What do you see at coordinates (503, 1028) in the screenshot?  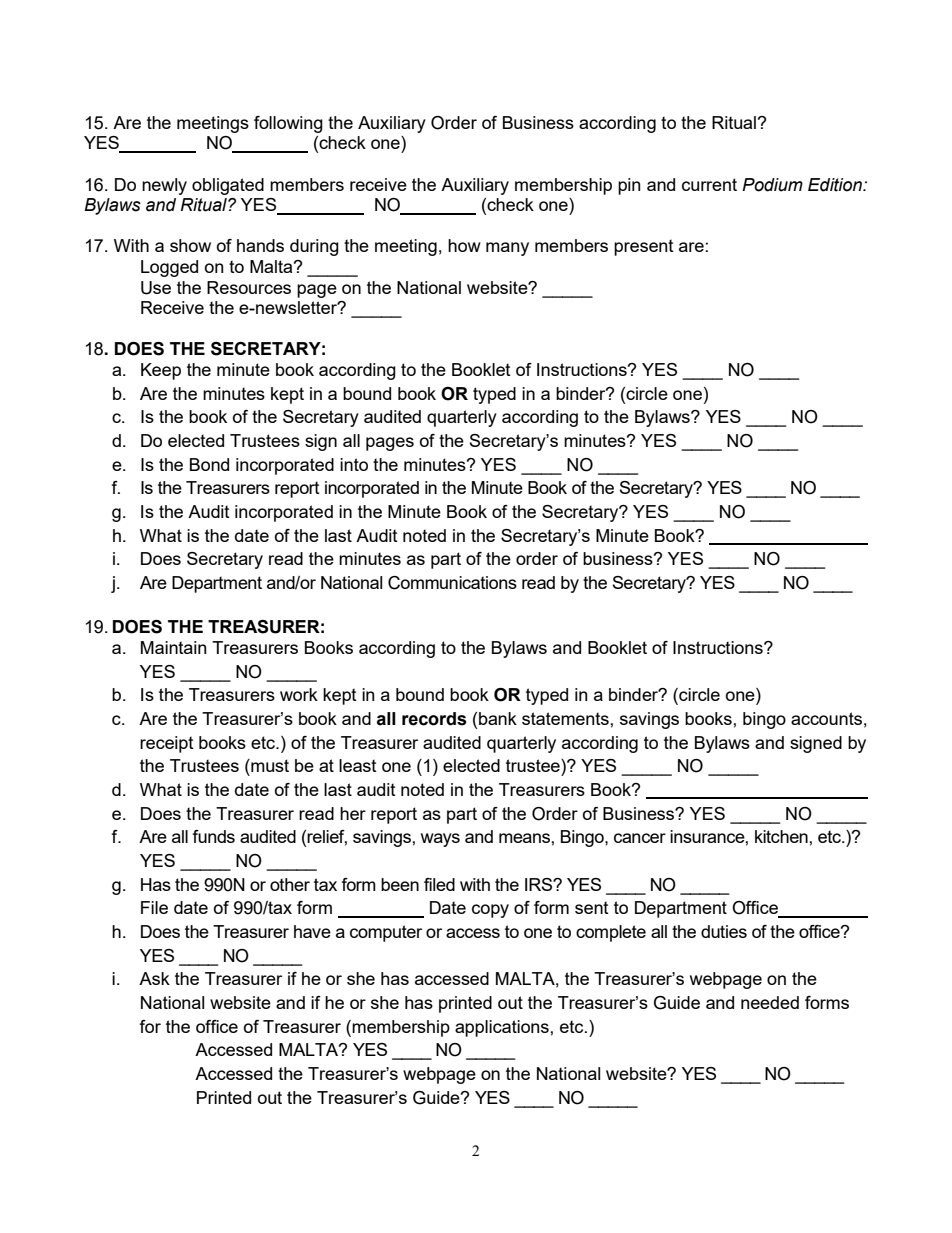 I see `applications` at bounding box center [503, 1028].
